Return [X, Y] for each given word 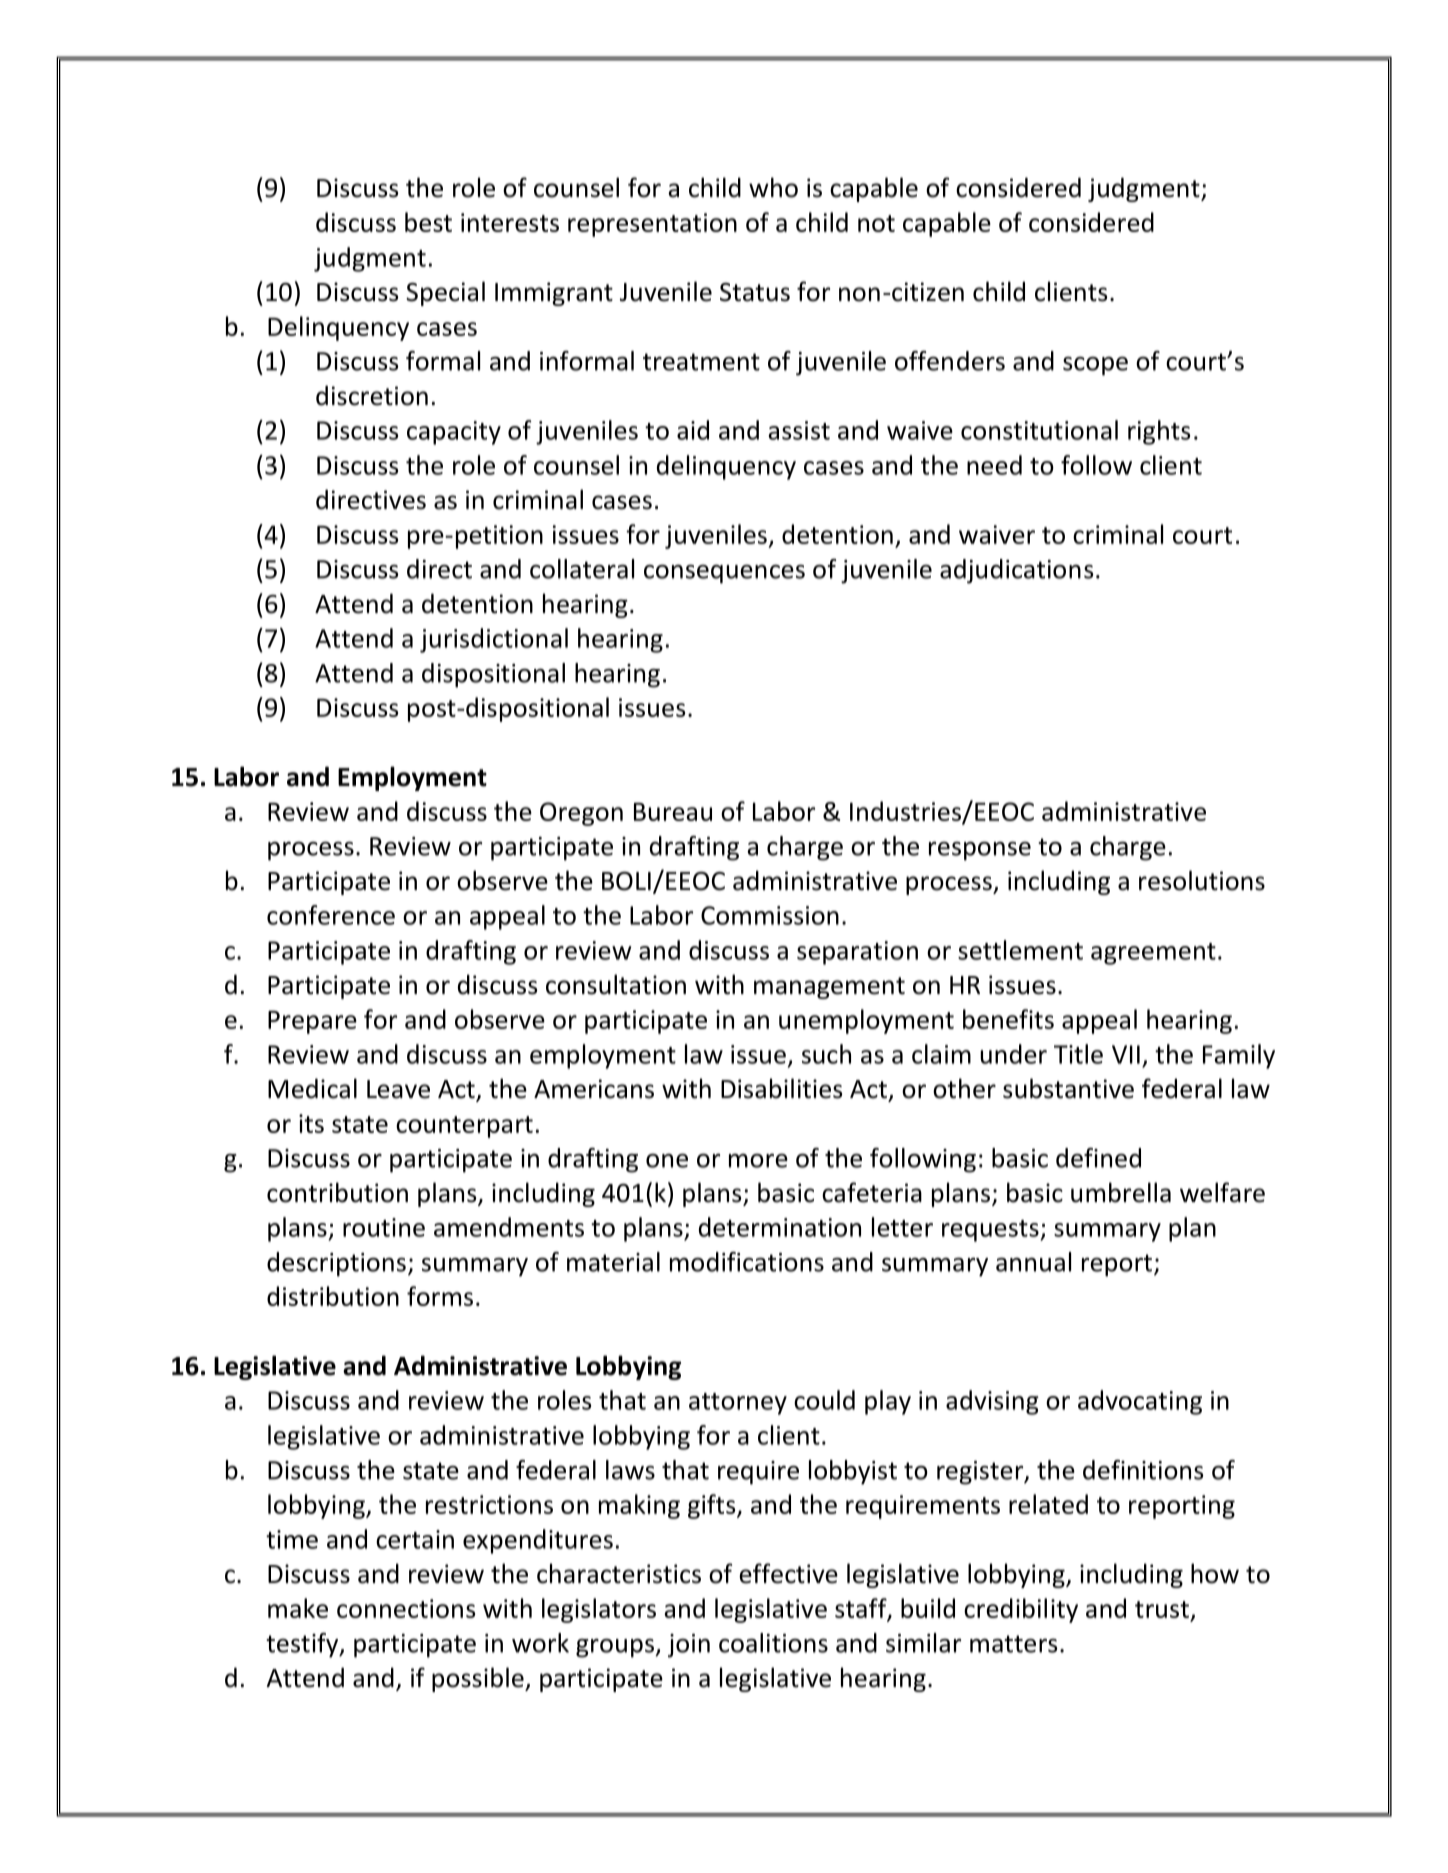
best [428, 222]
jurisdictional [494, 640]
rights [1159, 432]
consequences [724, 574]
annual [1033, 1262]
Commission [770, 915]
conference [331, 915]
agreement [1153, 954]
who [773, 187]
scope [1095, 366]
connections [406, 1608]
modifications [747, 1262]
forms [440, 1296]
